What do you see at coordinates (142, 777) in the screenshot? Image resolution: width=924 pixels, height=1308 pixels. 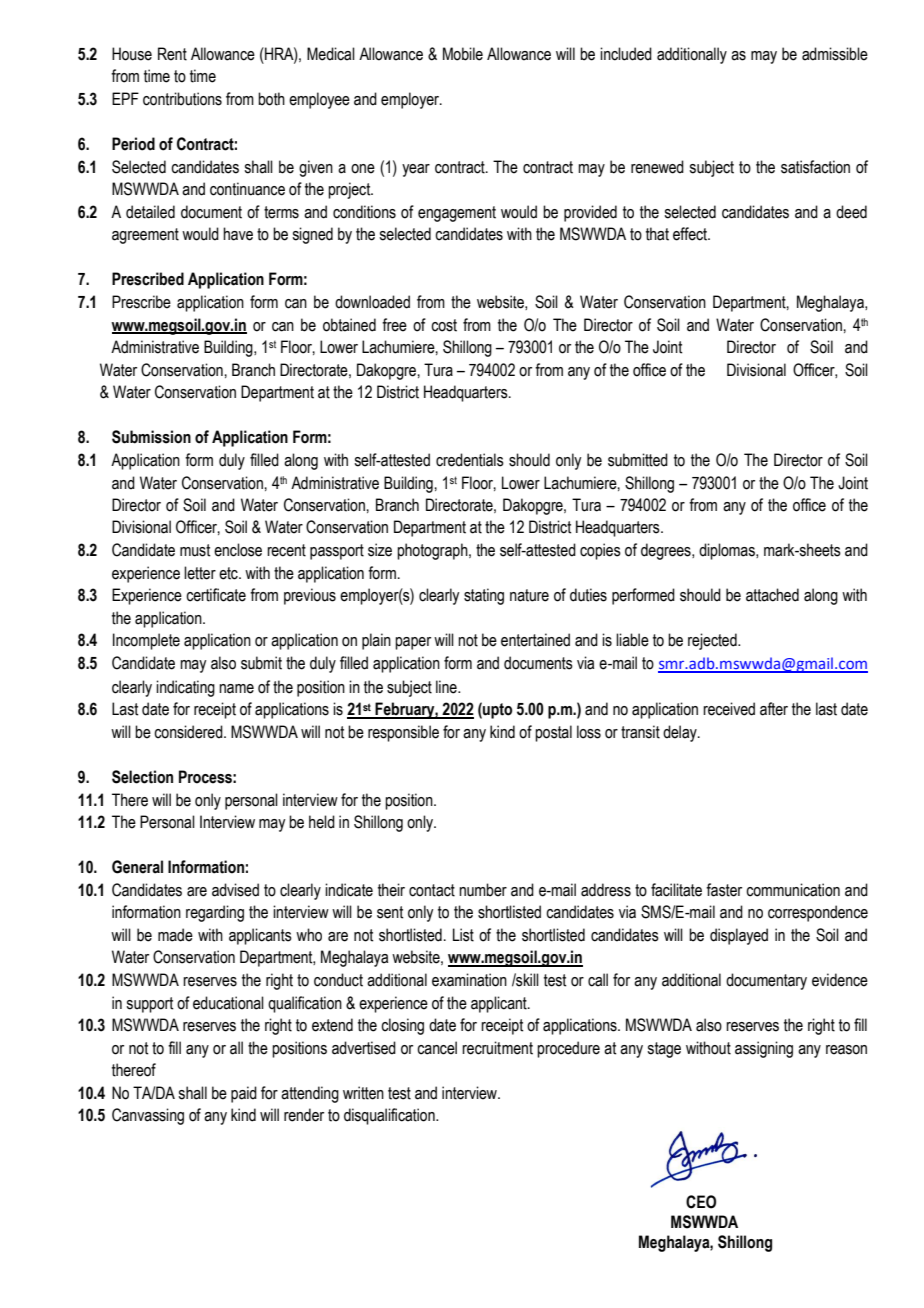 I see `Selection` at bounding box center [142, 777].
